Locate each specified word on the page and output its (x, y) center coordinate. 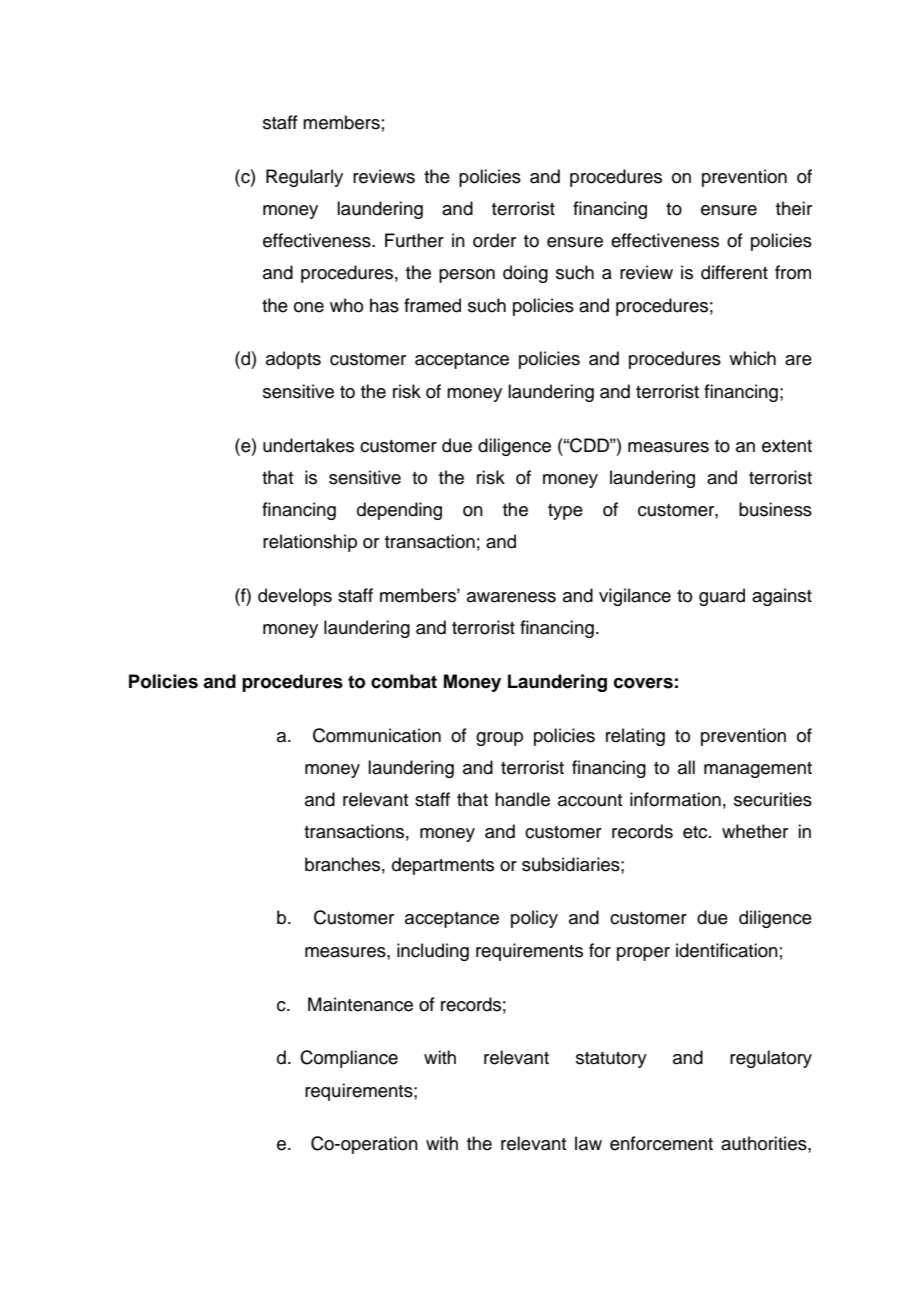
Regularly (304, 178)
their (794, 208)
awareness (511, 597)
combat (404, 681)
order (494, 240)
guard (722, 597)
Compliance (349, 1059)
